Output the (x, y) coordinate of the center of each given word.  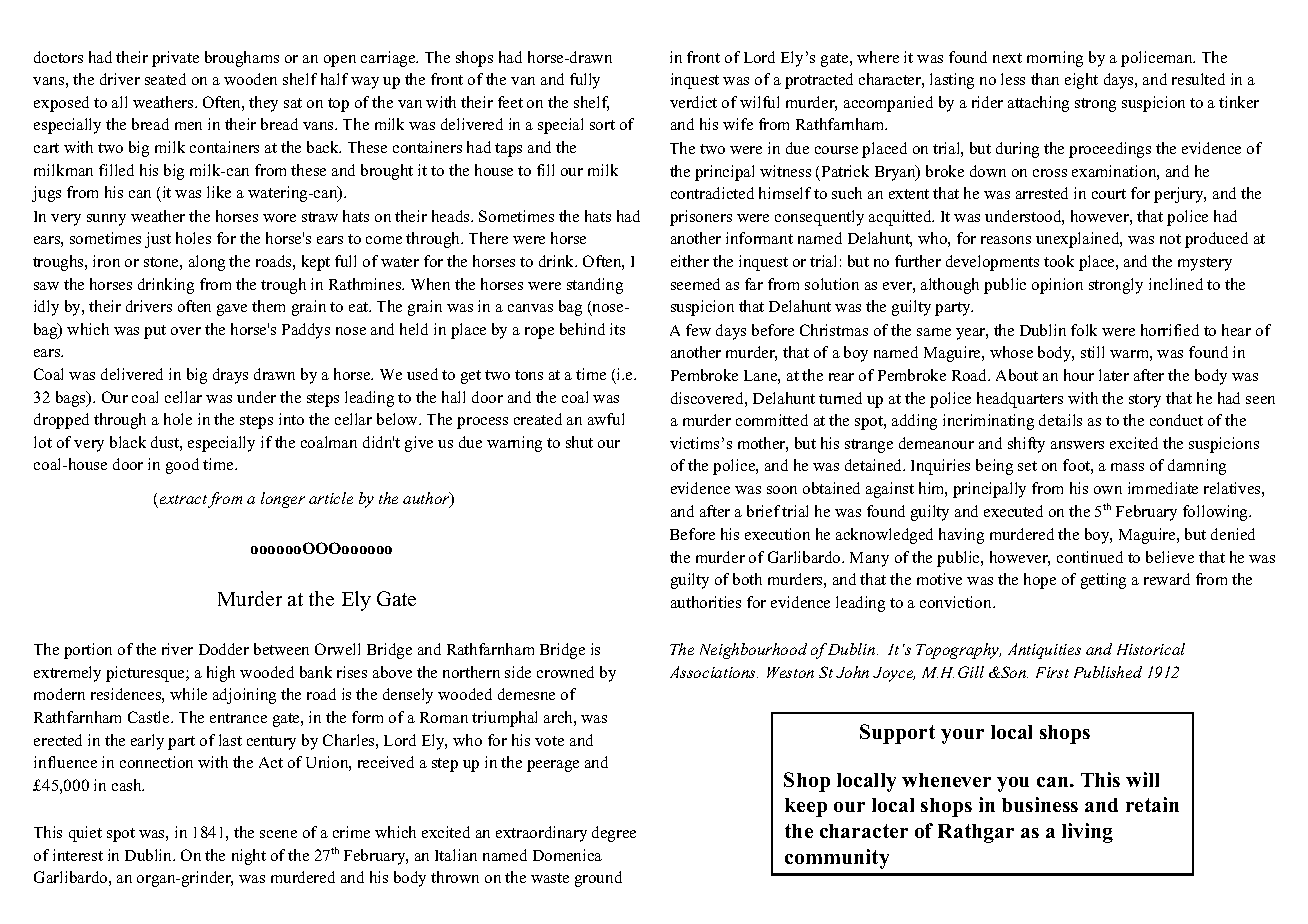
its (617, 329)
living (1087, 833)
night (249, 857)
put (155, 332)
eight (1081, 81)
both (747, 579)
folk (1084, 330)
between (281, 649)
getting (1103, 581)
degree (614, 834)
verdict (693, 102)
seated (165, 79)
